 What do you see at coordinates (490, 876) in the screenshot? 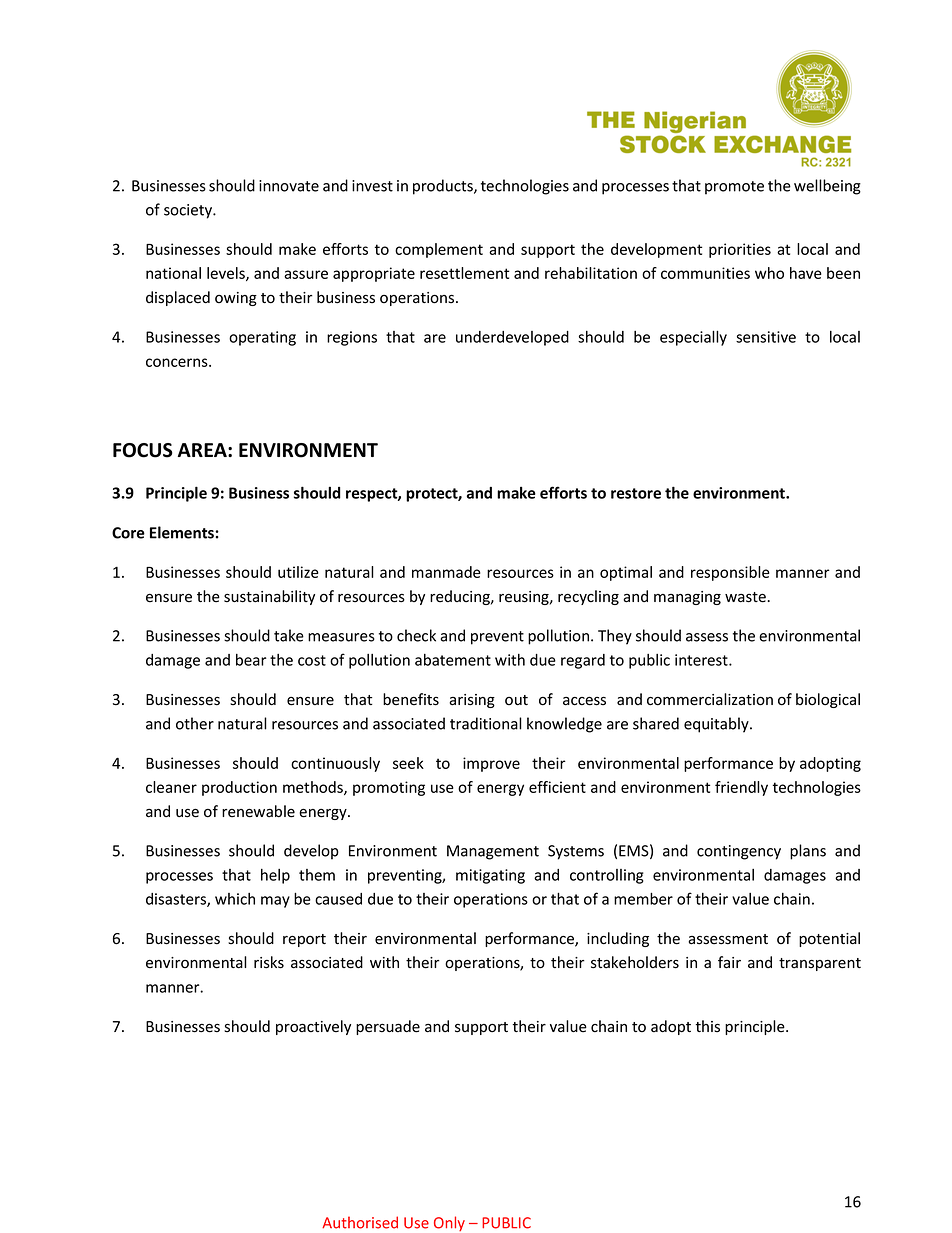
I see `mitigating` at bounding box center [490, 876].
